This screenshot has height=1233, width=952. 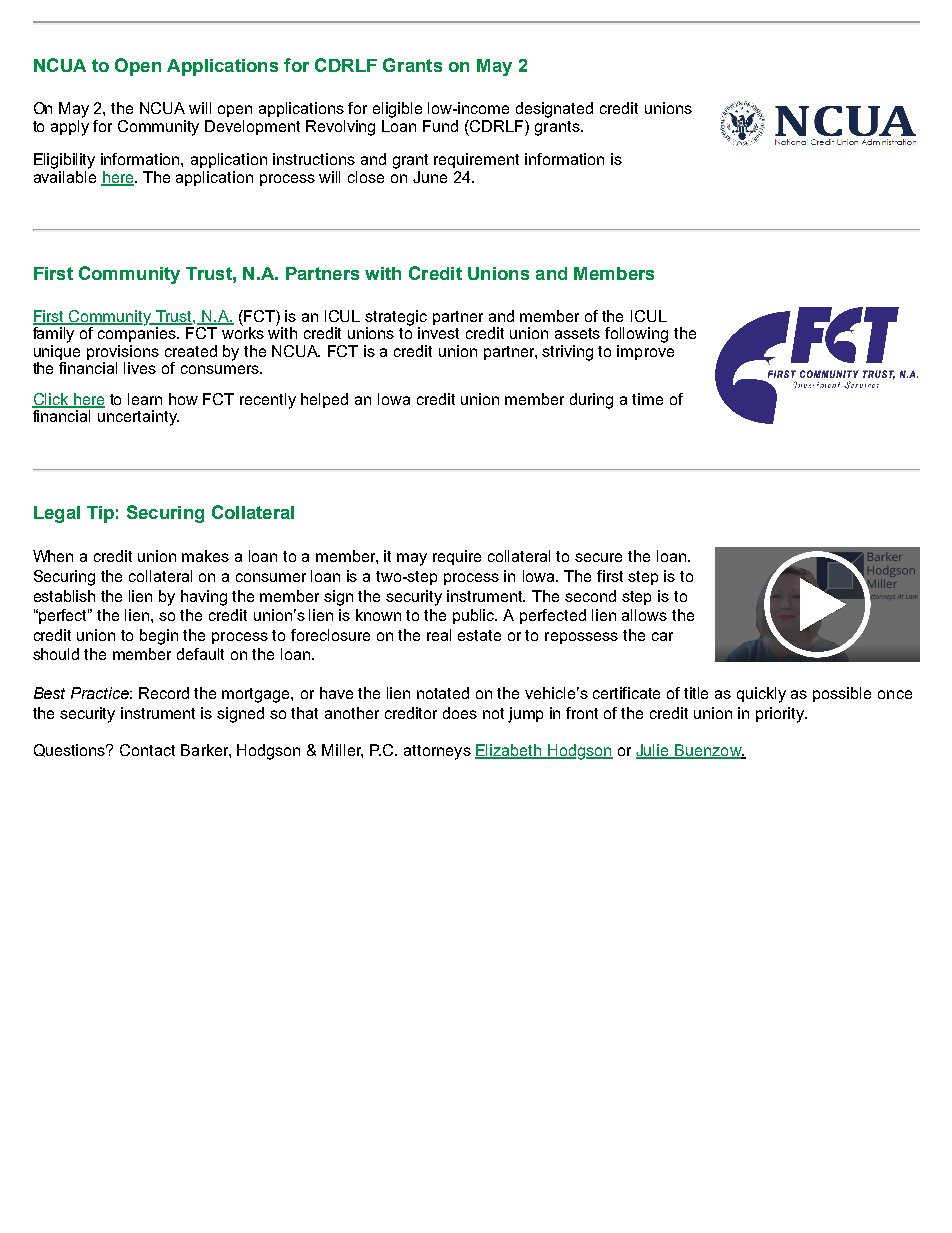 I want to click on apply, so click(x=70, y=126).
